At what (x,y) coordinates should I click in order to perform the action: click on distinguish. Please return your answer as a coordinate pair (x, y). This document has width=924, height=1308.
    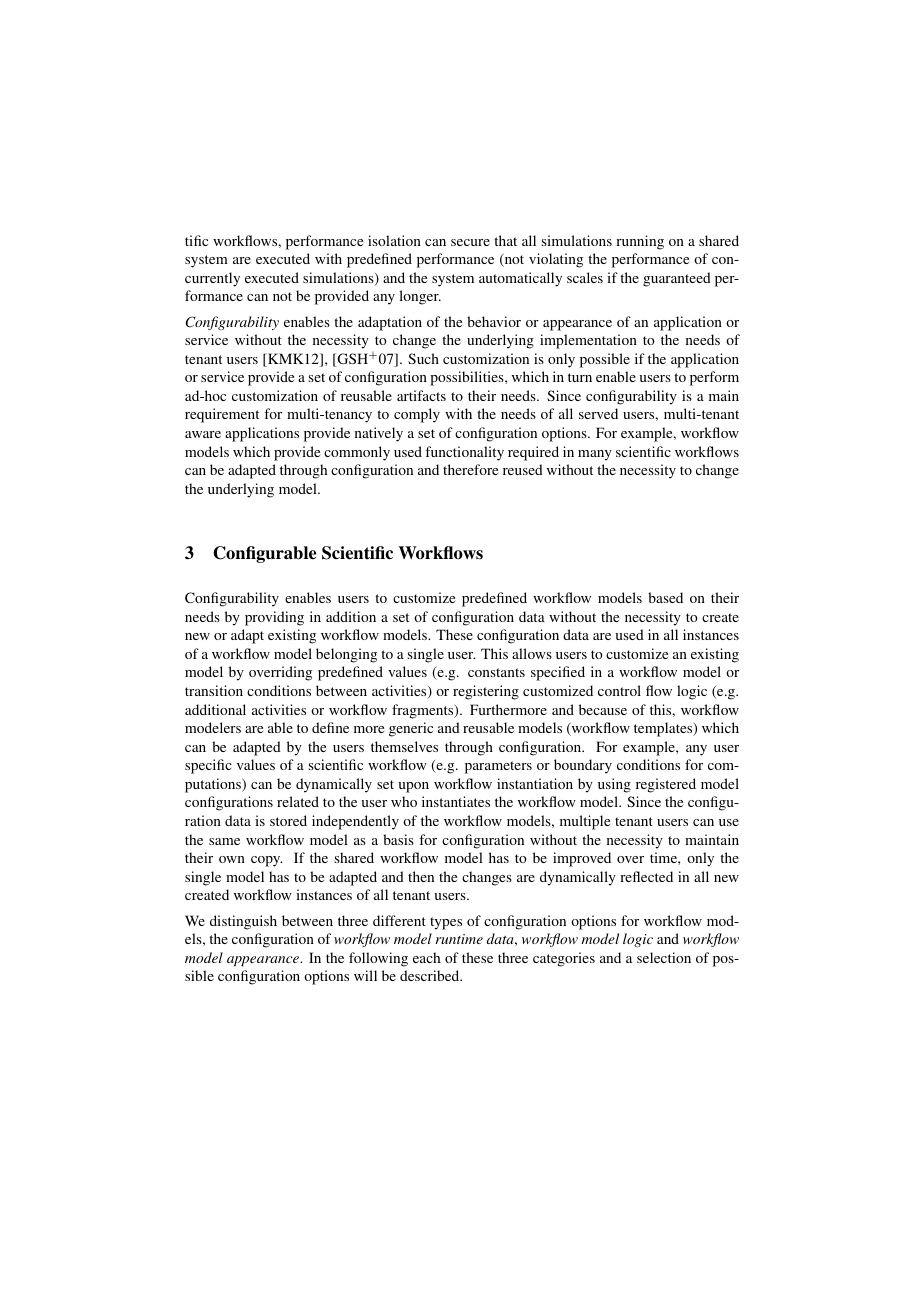
    Looking at the image, I should click on (243, 922).
